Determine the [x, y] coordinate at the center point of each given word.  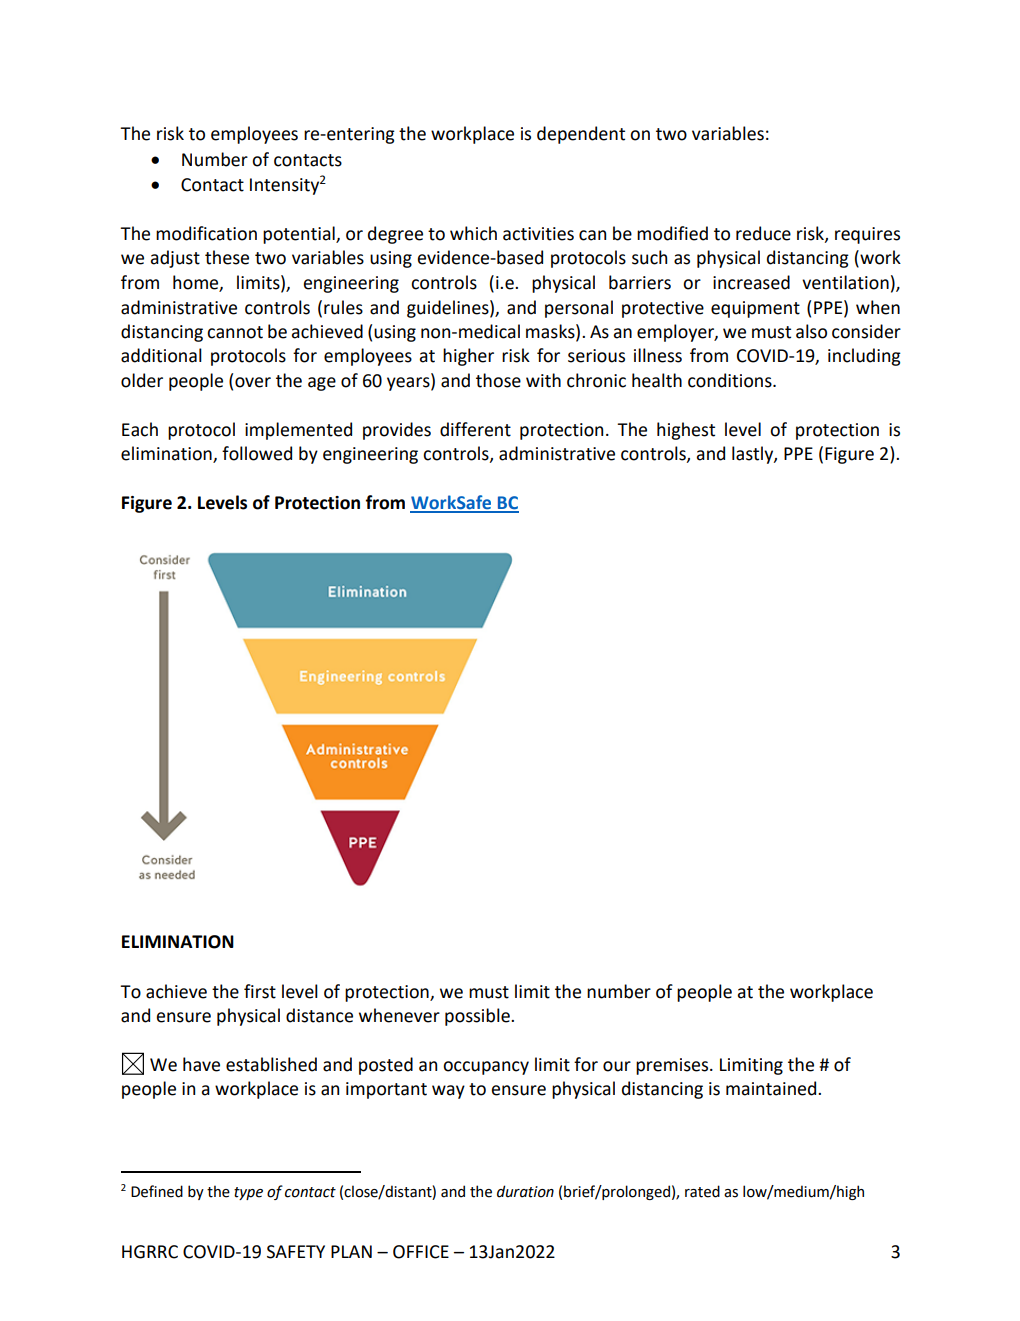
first [260, 991]
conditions [731, 380]
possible [478, 1017]
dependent [581, 135]
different [475, 429]
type [248, 1193]
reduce [763, 233]
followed [257, 453]
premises [673, 1066]
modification [206, 233]
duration [525, 1191]
